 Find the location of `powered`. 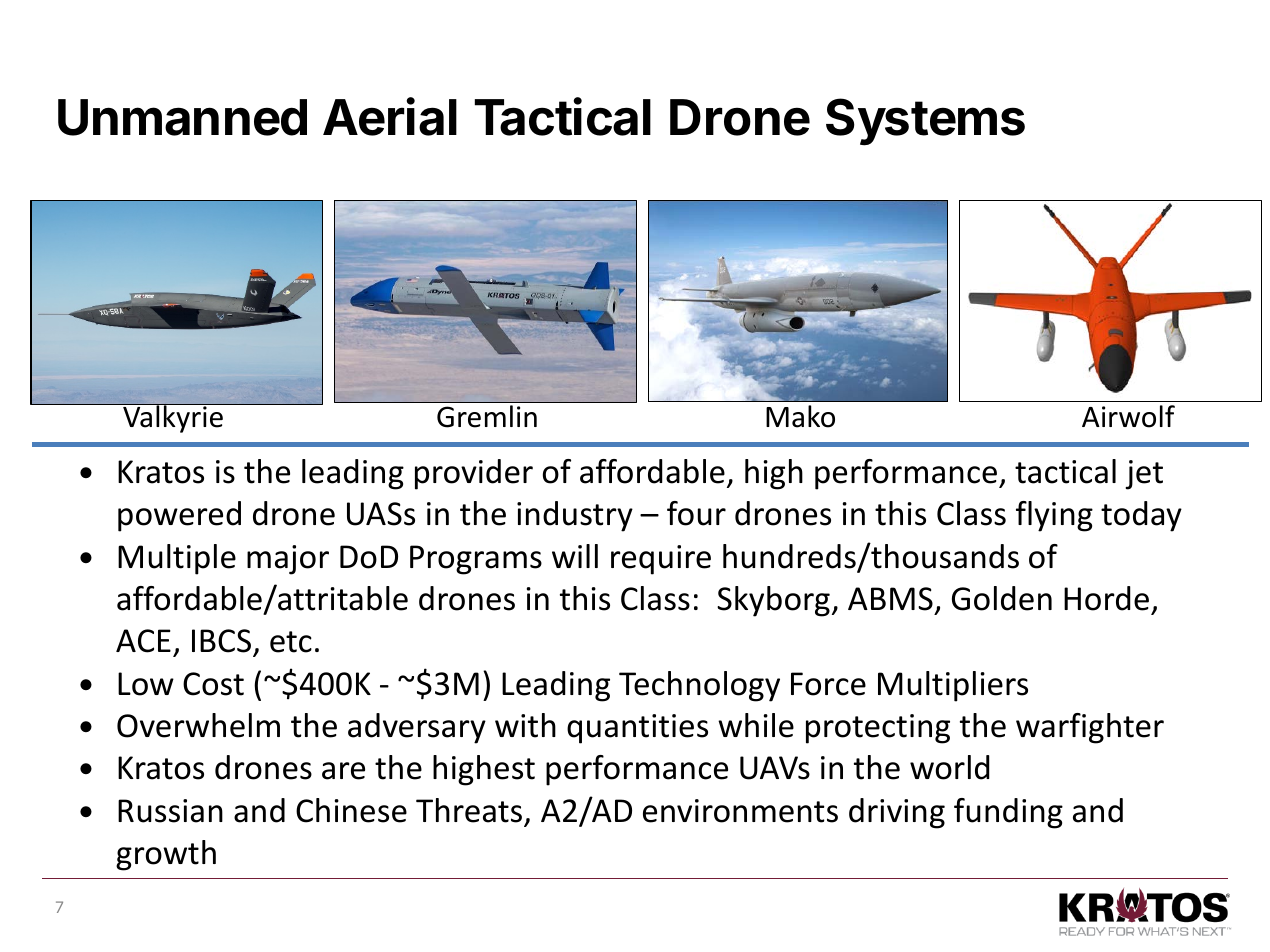

powered is located at coordinates (179, 516).
